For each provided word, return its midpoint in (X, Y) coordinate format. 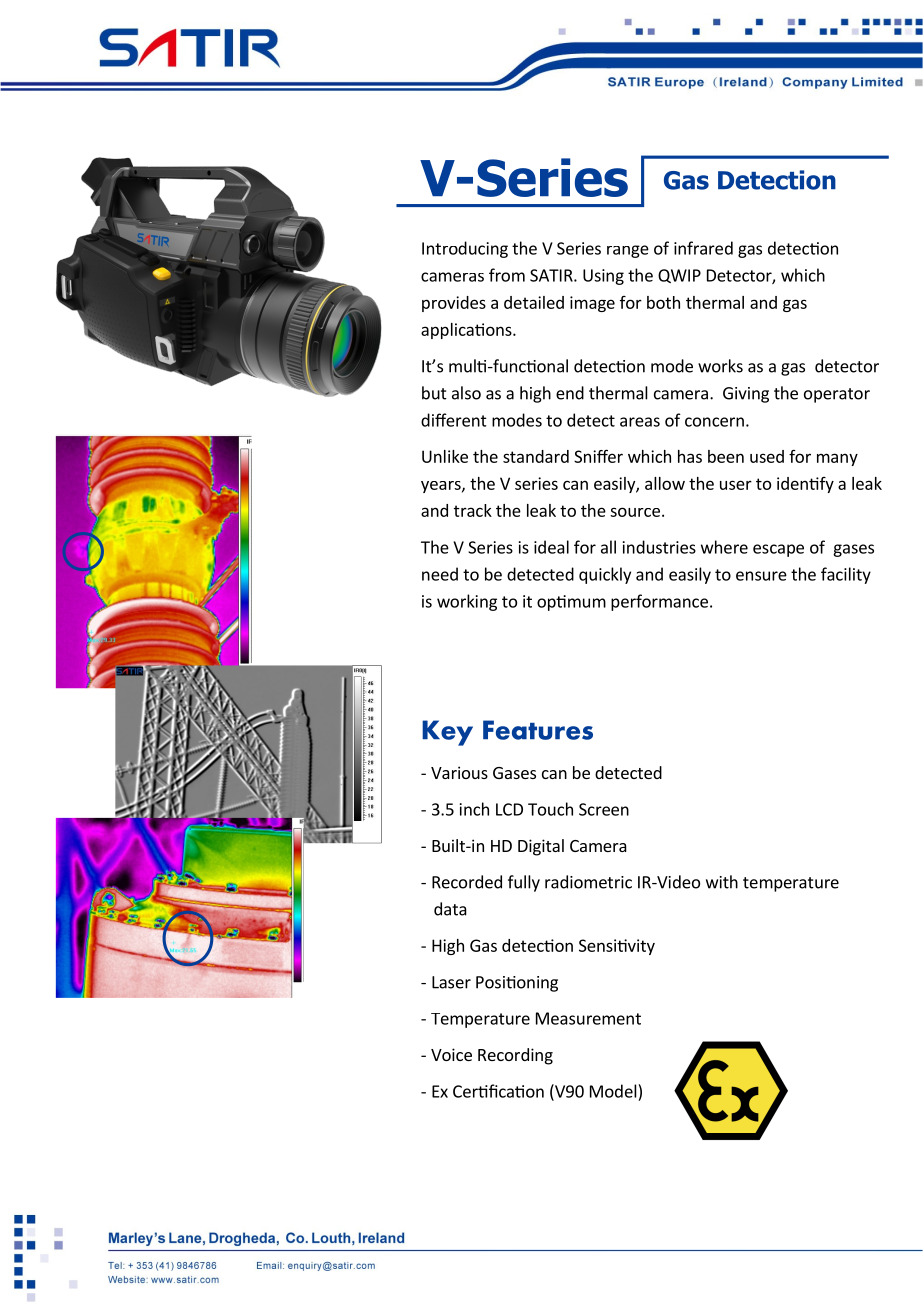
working (467, 602)
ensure (761, 576)
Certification (498, 1091)
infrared (703, 248)
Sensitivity (617, 947)
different (454, 420)
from (507, 275)
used (767, 456)
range (628, 251)
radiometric (588, 882)
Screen (604, 809)
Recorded (467, 882)
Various (459, 772)
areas (640, 422)
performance (659, 602)
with (722, 882)
